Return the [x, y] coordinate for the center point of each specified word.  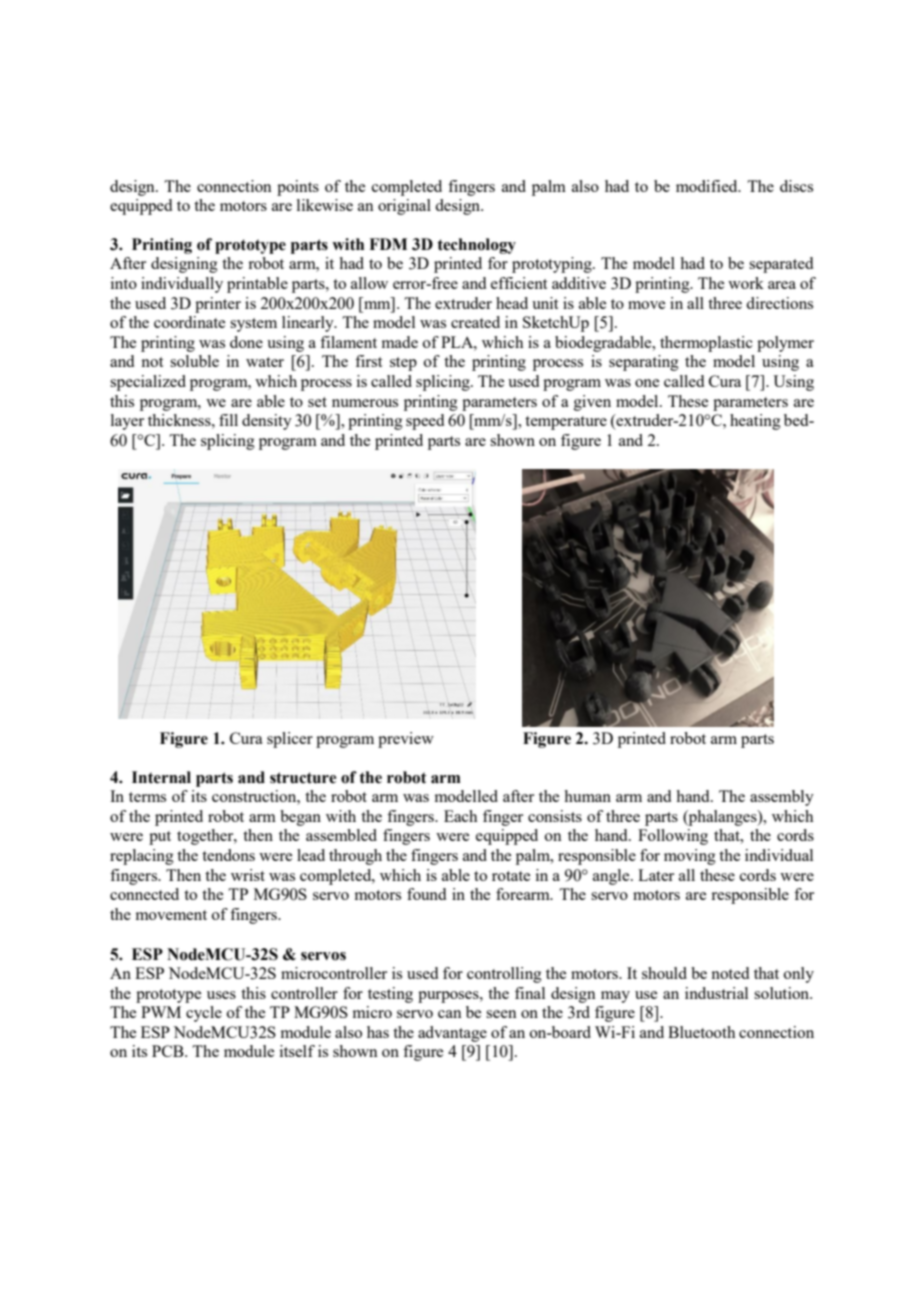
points [298, 188]
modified [708, 186]
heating [755, 422]
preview [406, 740]
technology [476, 246]
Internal [161, 777]
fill [228, 420]
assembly [782, 798]
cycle [204, 1014]
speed [425, 422]
